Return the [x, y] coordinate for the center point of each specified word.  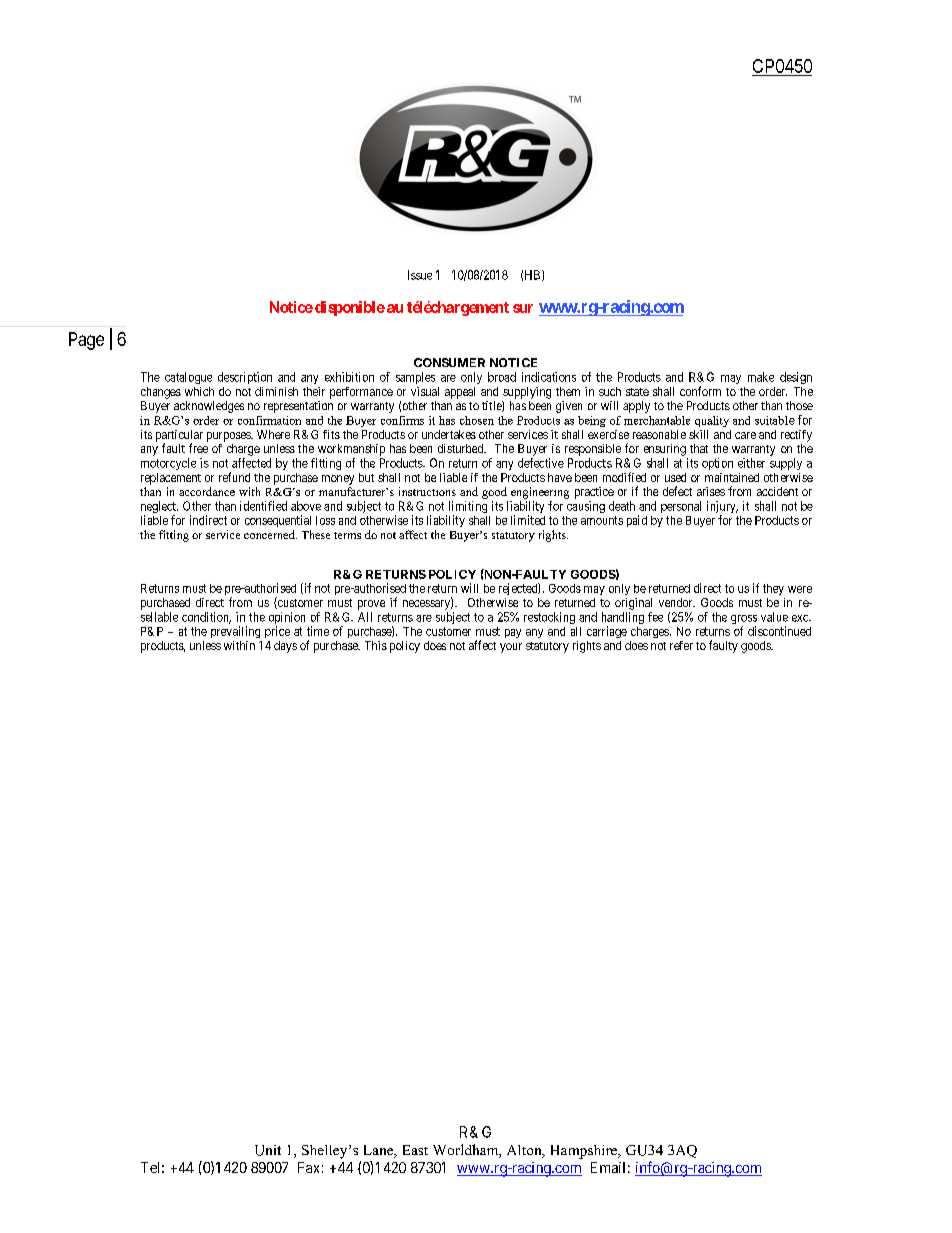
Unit [268, 1150]
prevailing [235, 632]
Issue [420, 275]
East [415, 1150]
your [511, 648]
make [761, 377]
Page [86, 341]
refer [681, 645]
